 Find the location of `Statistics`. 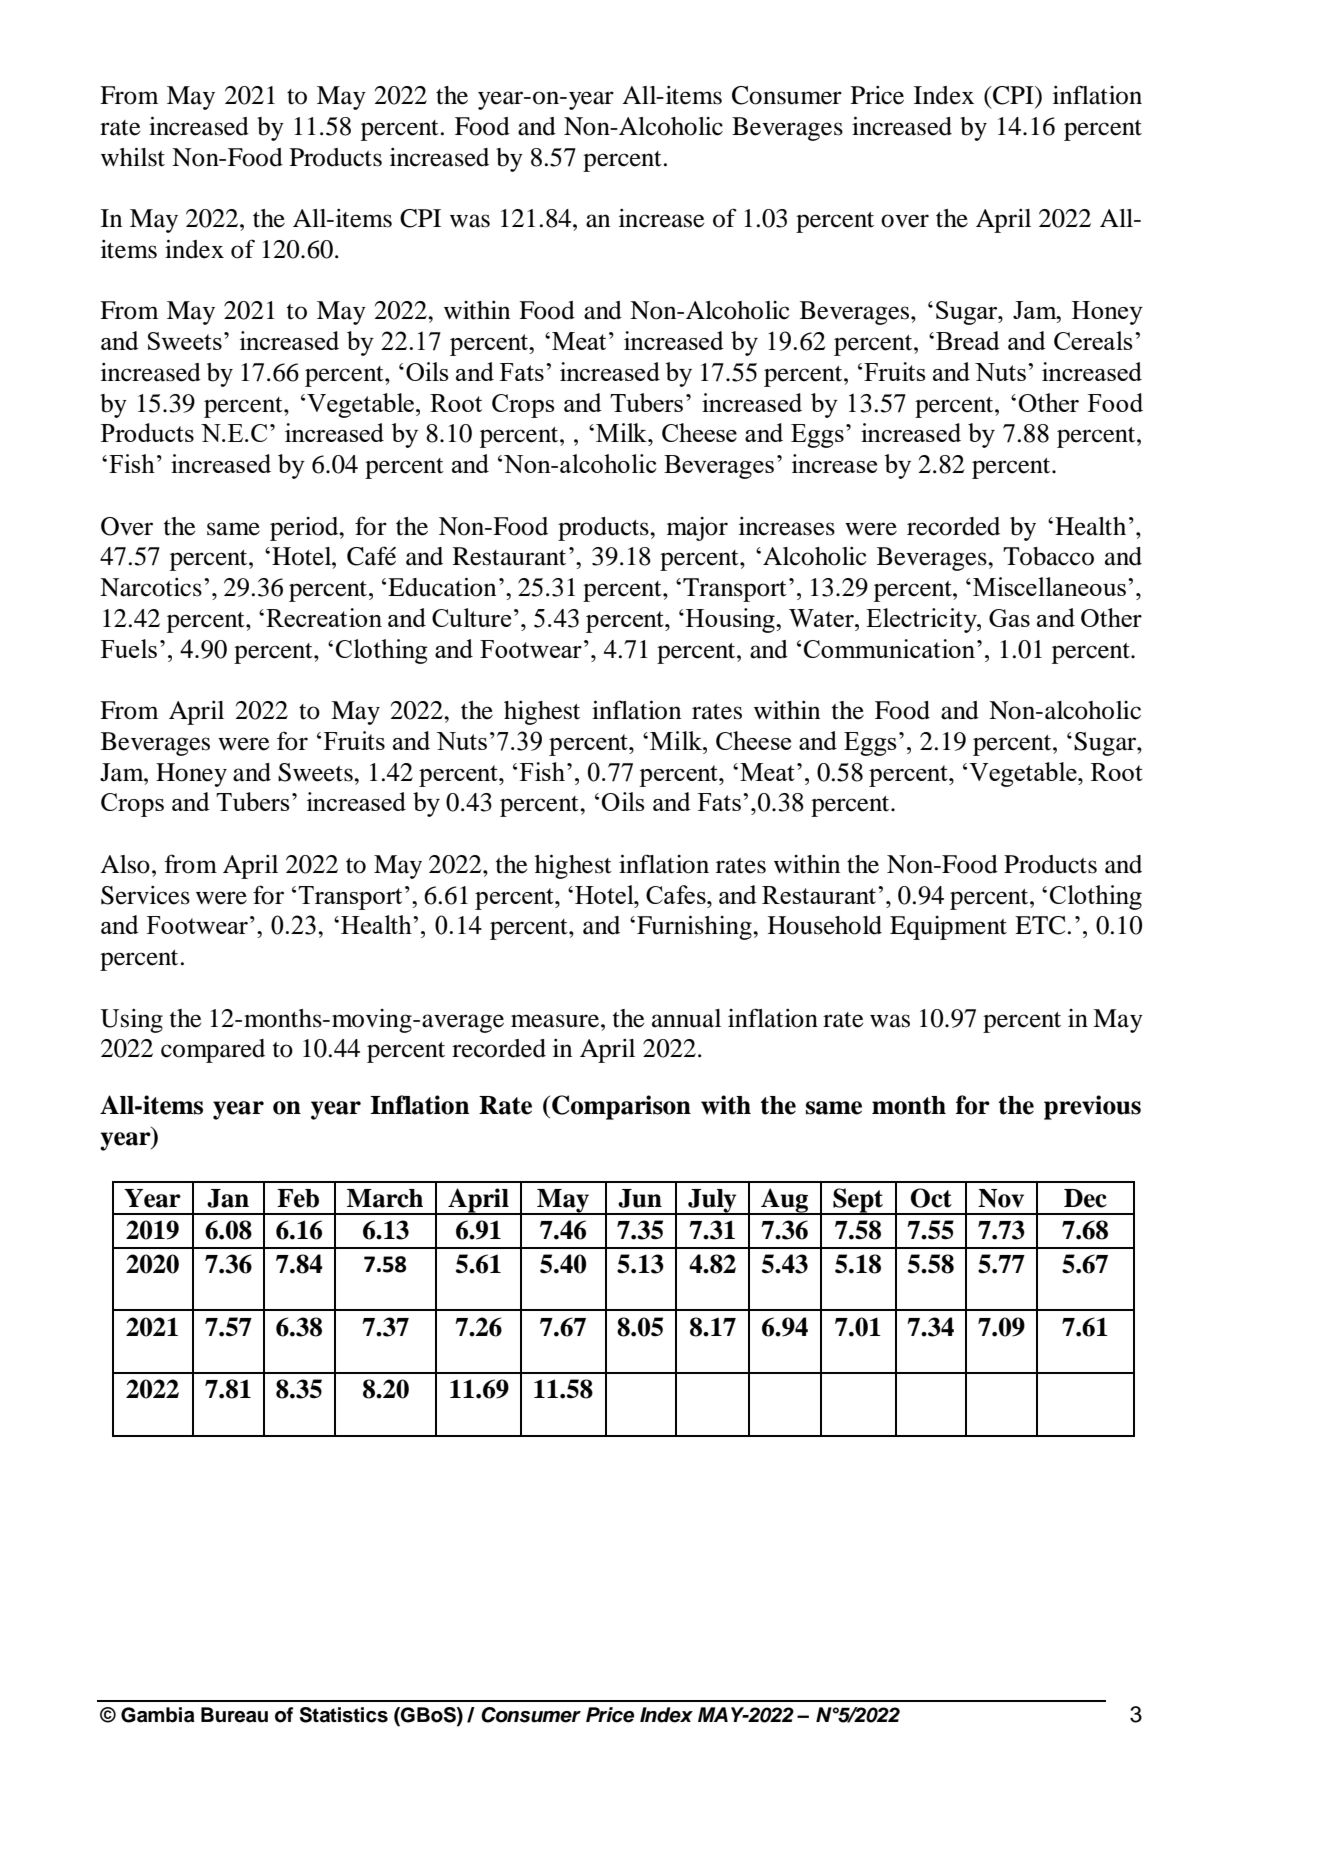

Statistics is located at coordinates (344, 1715).
